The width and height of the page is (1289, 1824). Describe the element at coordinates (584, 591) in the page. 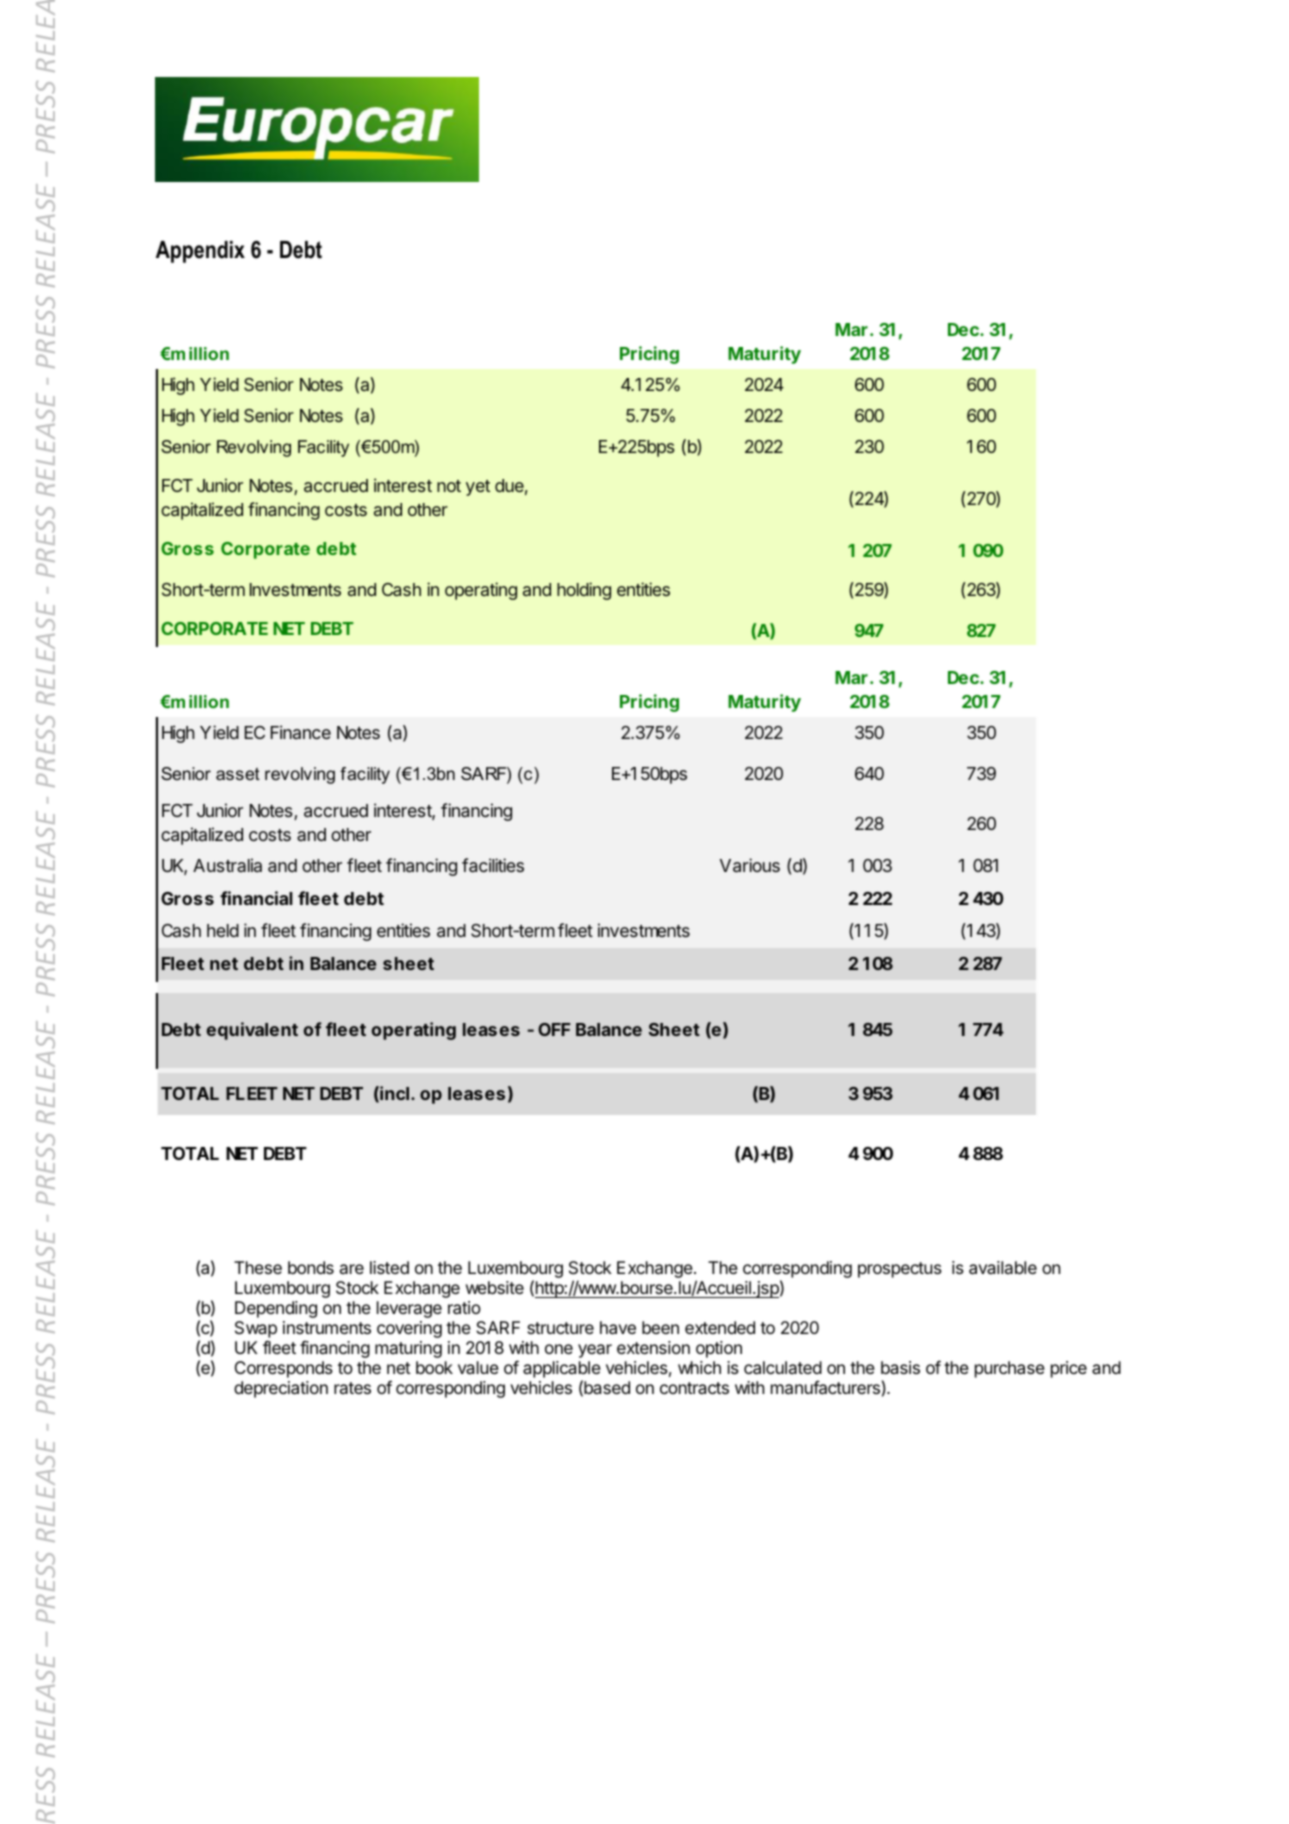

I see `holding` at that location.
